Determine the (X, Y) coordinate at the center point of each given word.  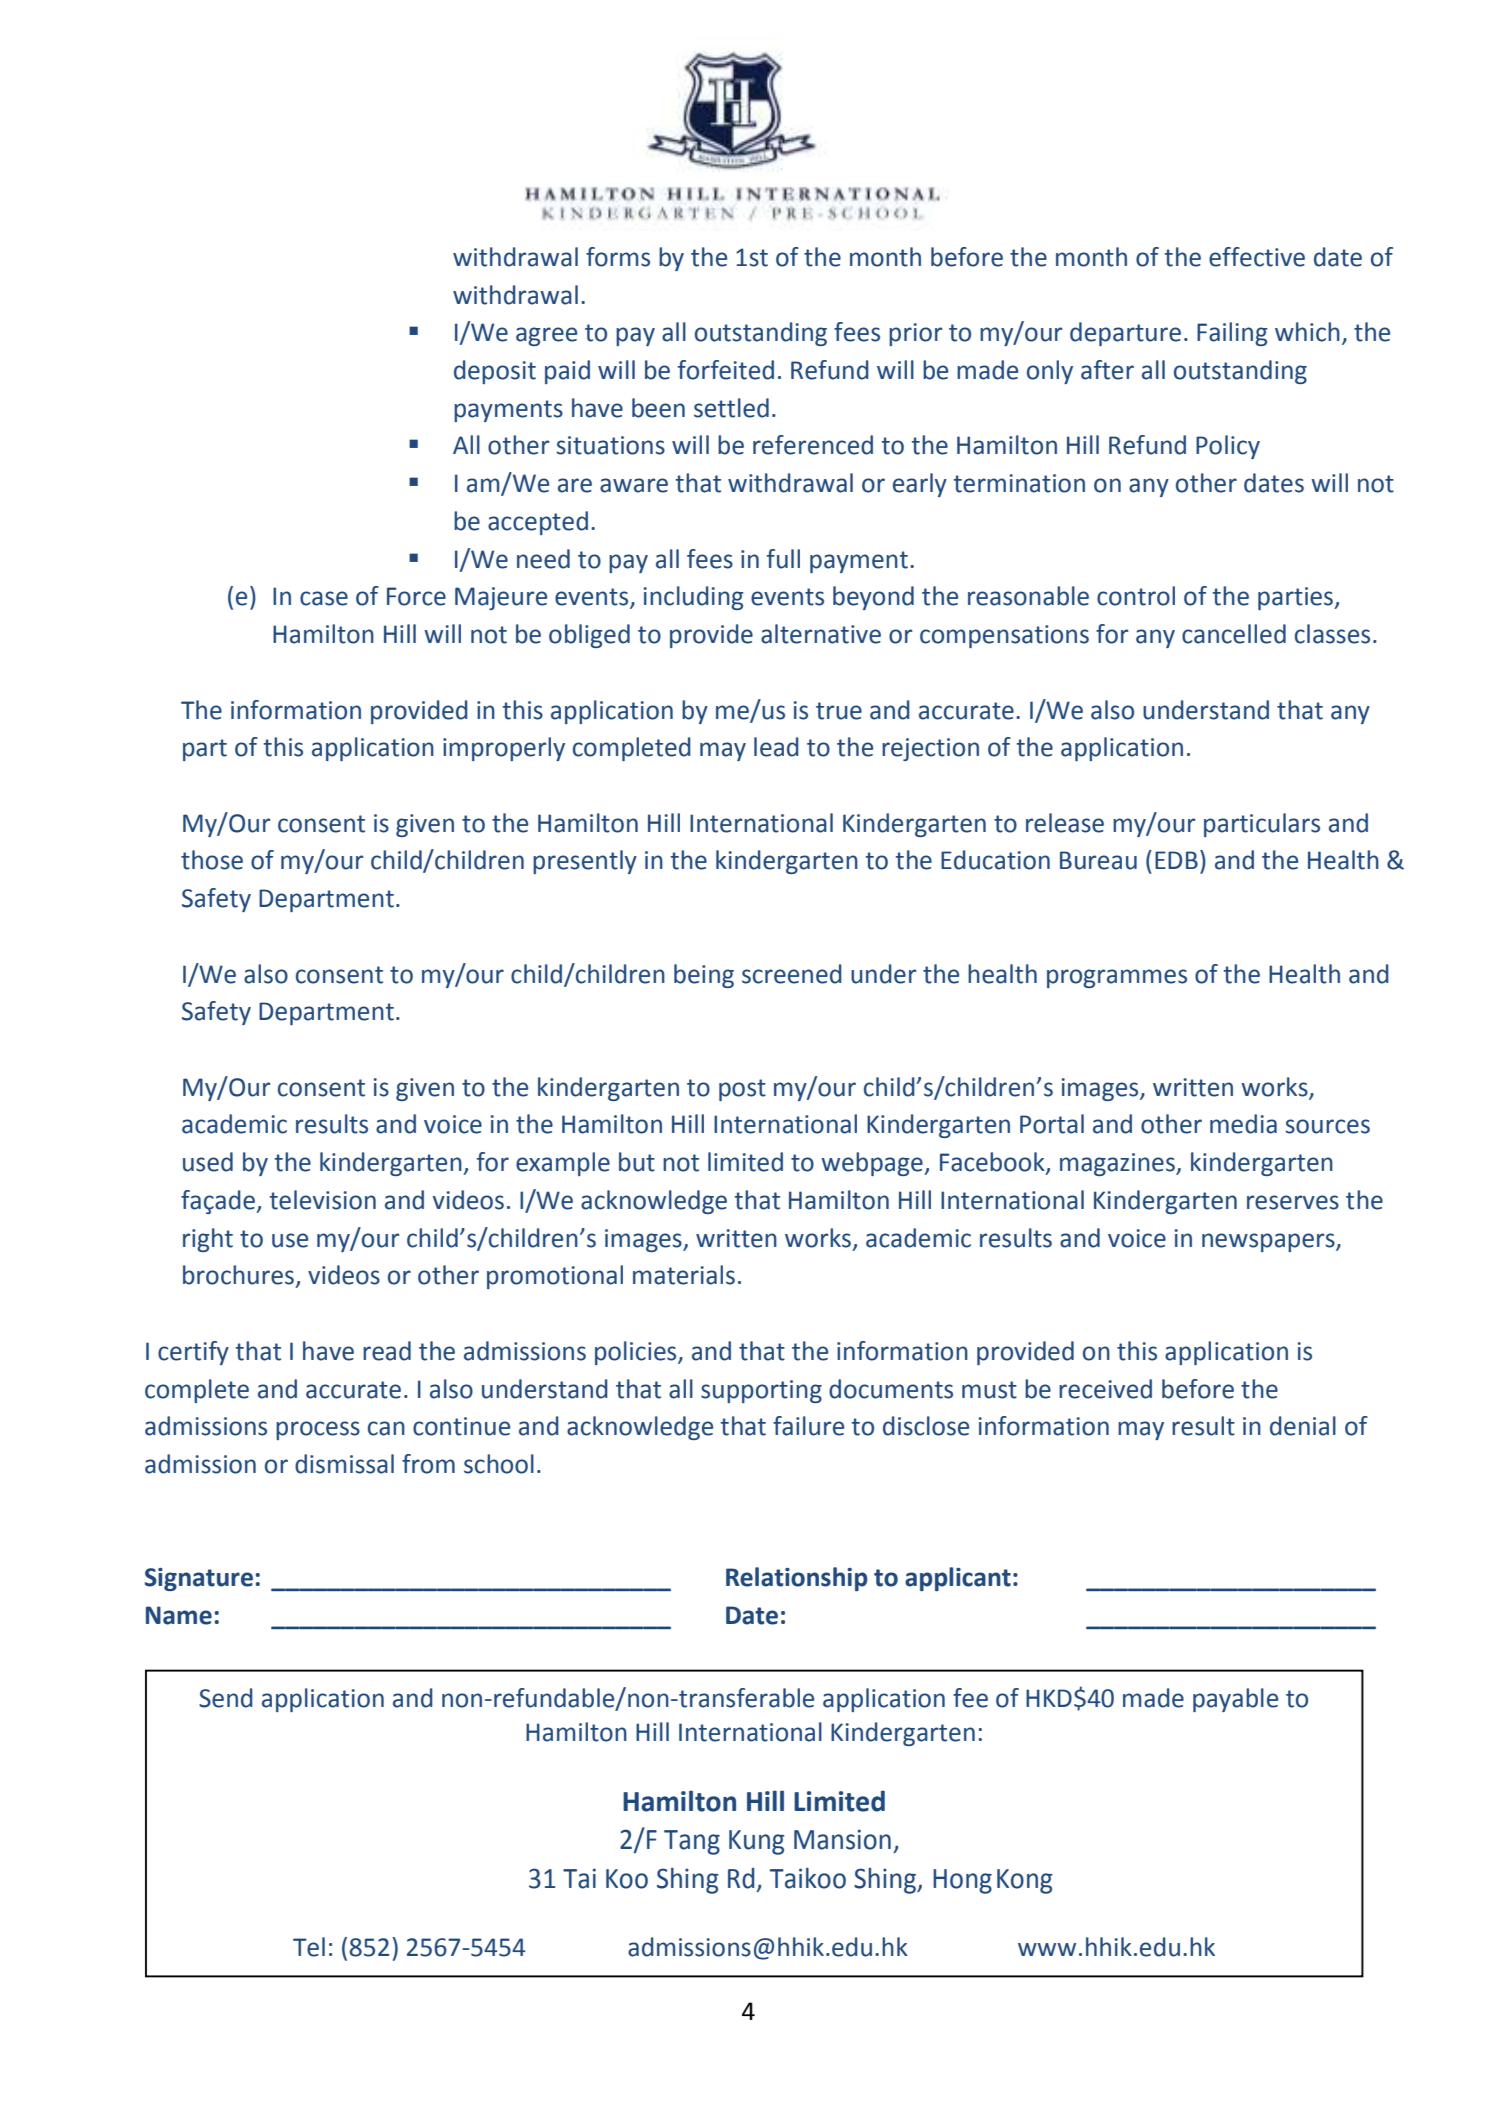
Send (226, 1698)
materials (684, 1275)
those (212, 860)
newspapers (1269, 1242)
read (387, 1351)
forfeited (726, 370)
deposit (495, 372)
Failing (1232, 334)
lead (776, 747)
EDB (1176, 860)
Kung (757, 1842)
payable (1235, 1700)
